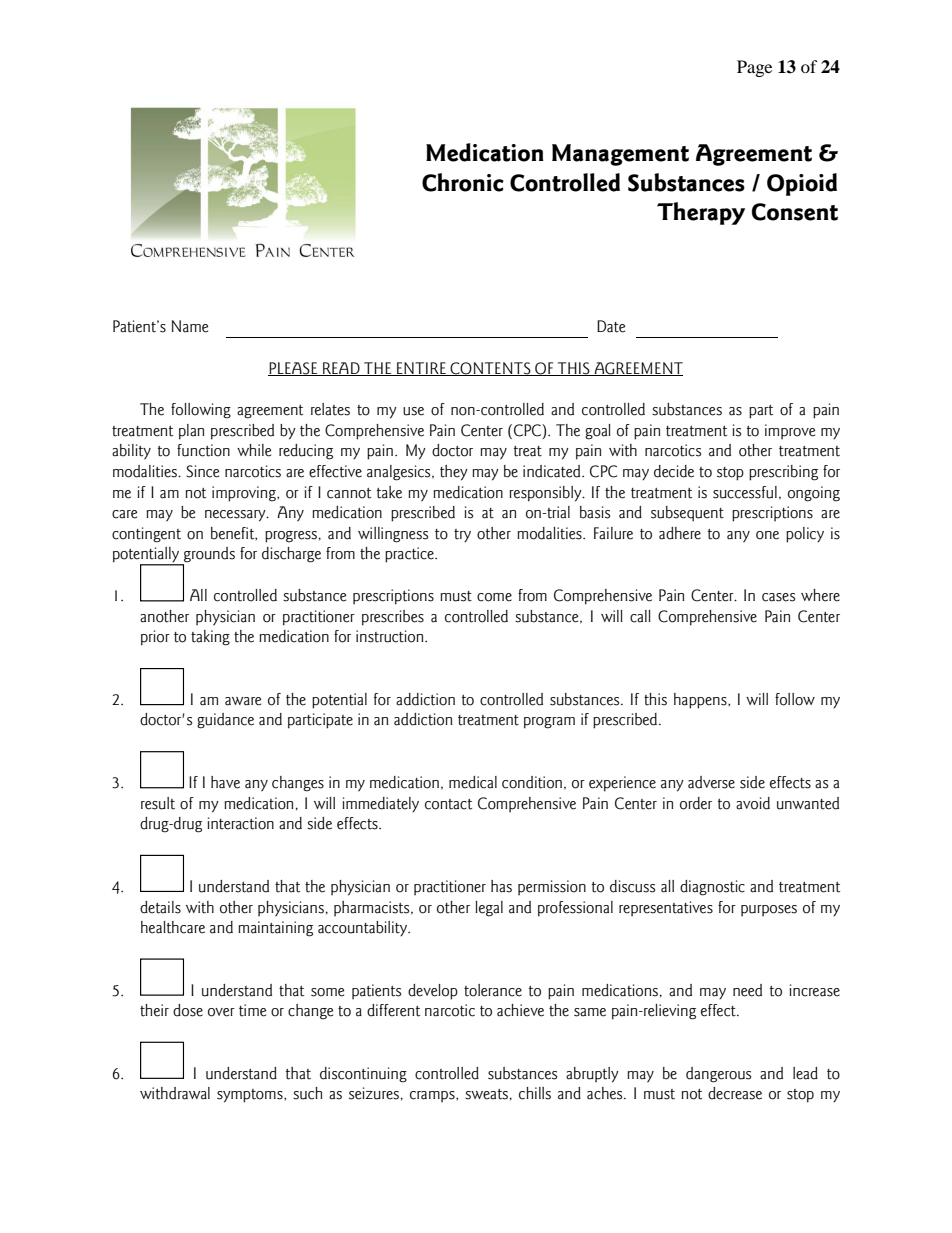  Describe the element at coordinates (754, 68) in the screenshot. I see `Page` at that location.
